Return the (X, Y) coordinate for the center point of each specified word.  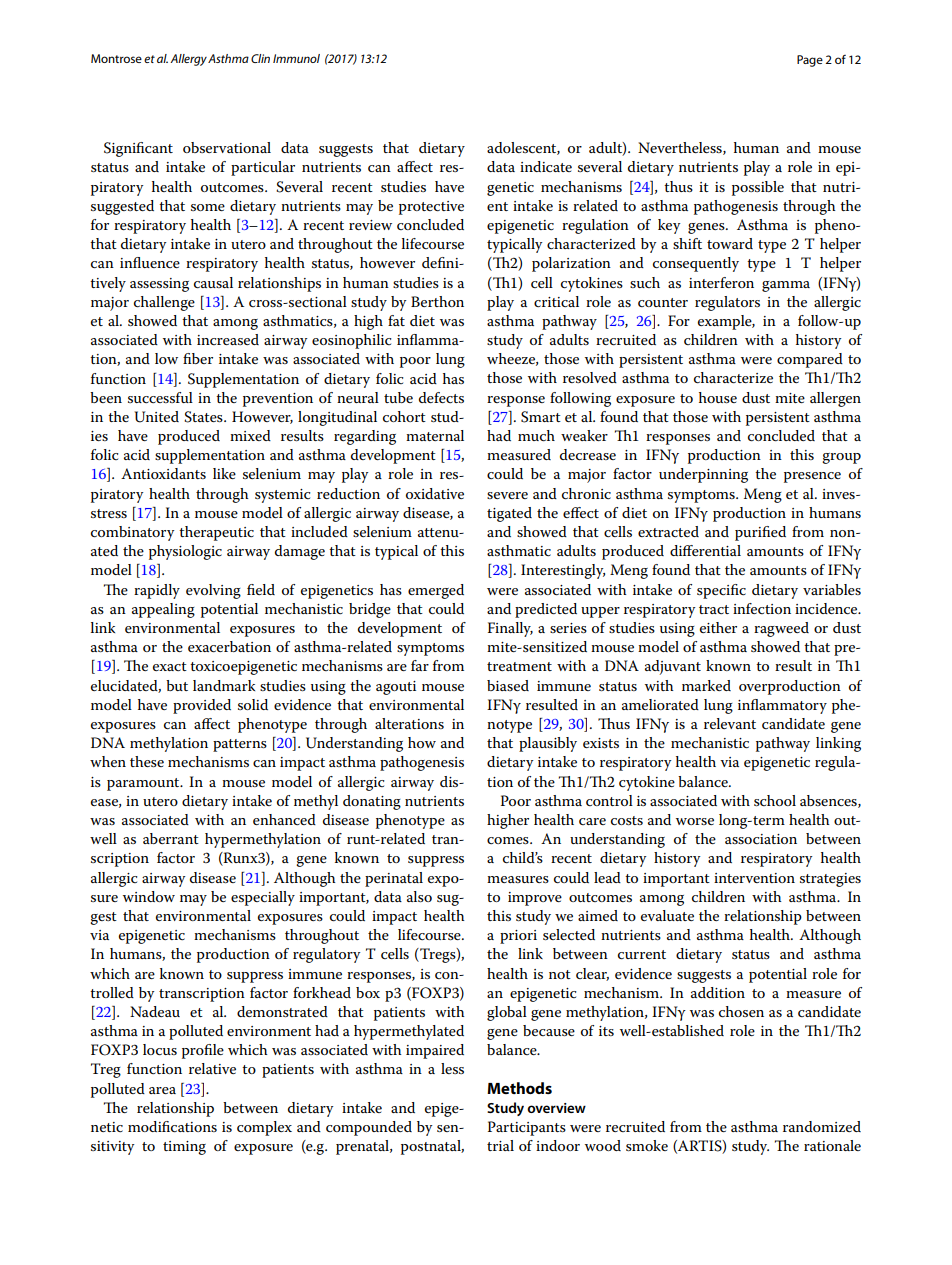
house (718, 397)
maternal (435, 435)
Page (810, 61)
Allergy (188, 60)
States (204, 417)
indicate (546, 166)
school (775, 800)
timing (184, 1148)
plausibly (548, 744)
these (147, 761)
